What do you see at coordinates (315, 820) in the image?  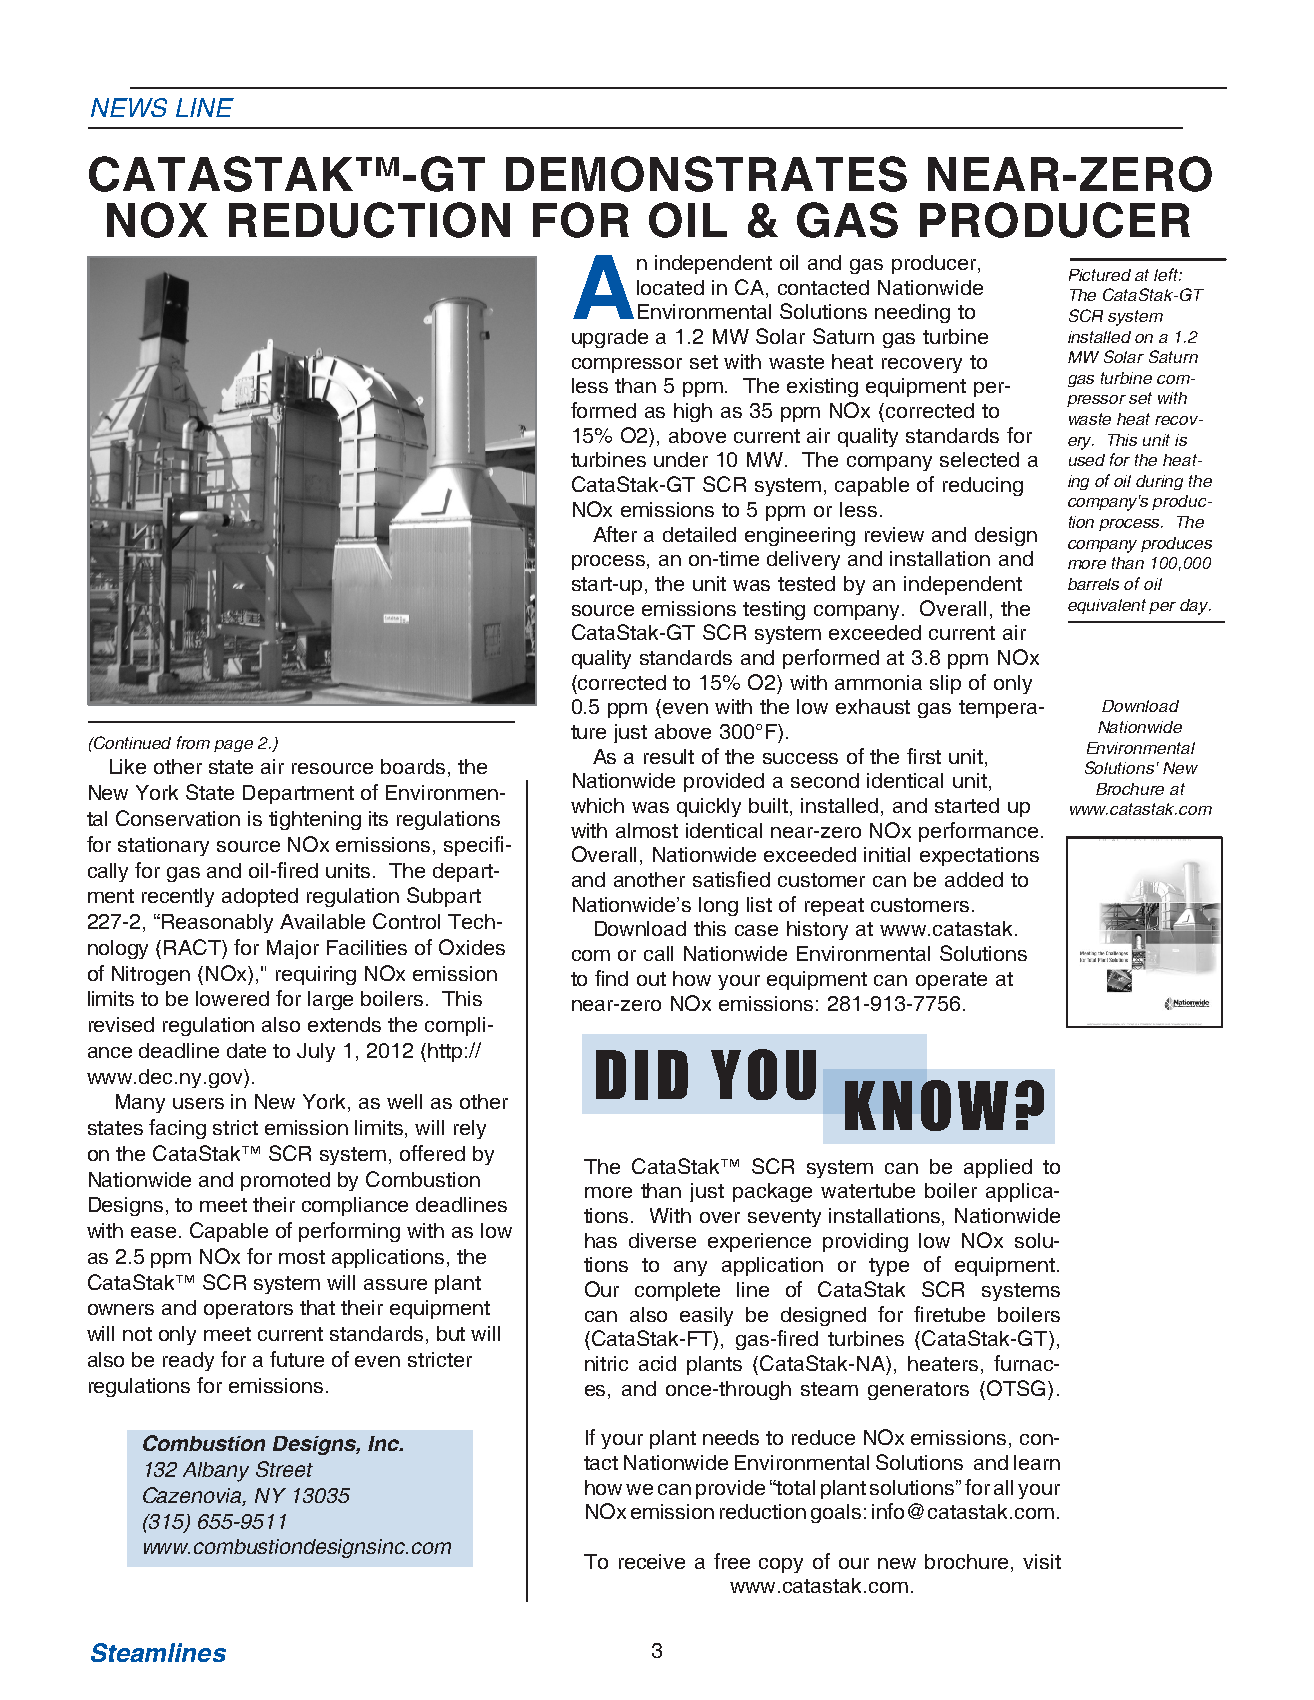 I see `tightening` at bounding box center [315, 820].
